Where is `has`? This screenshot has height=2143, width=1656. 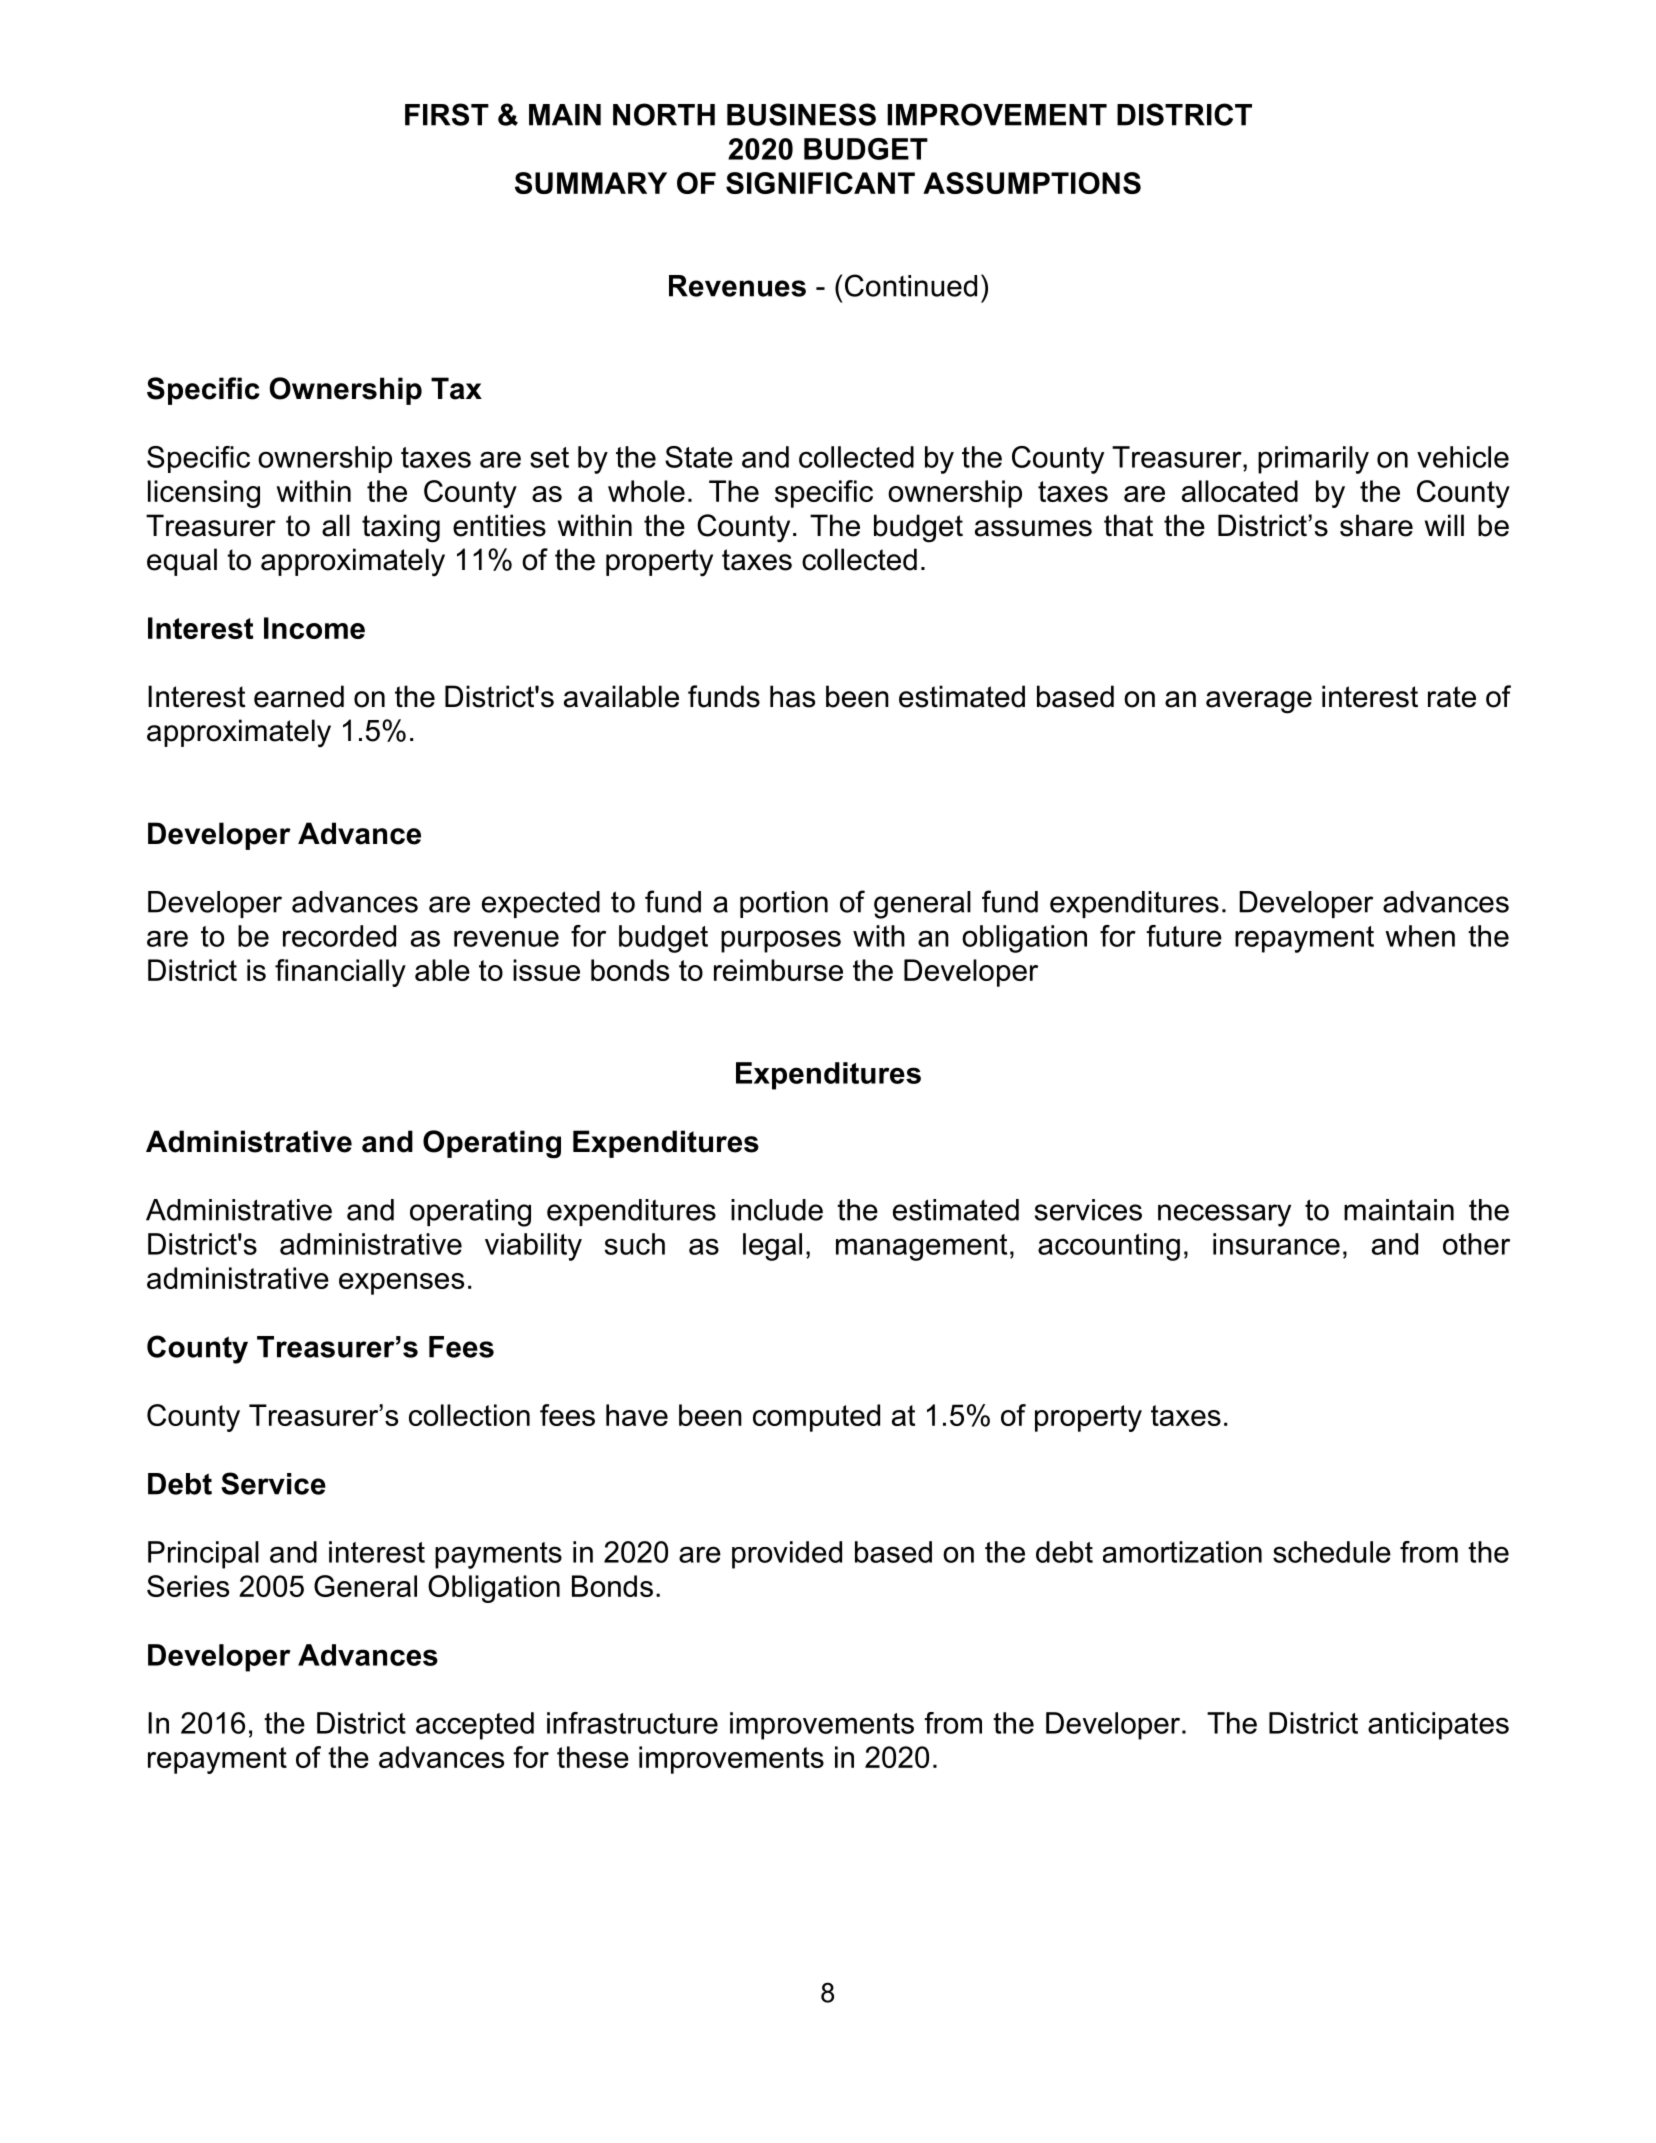
has is located at coordinates (792, 696).
